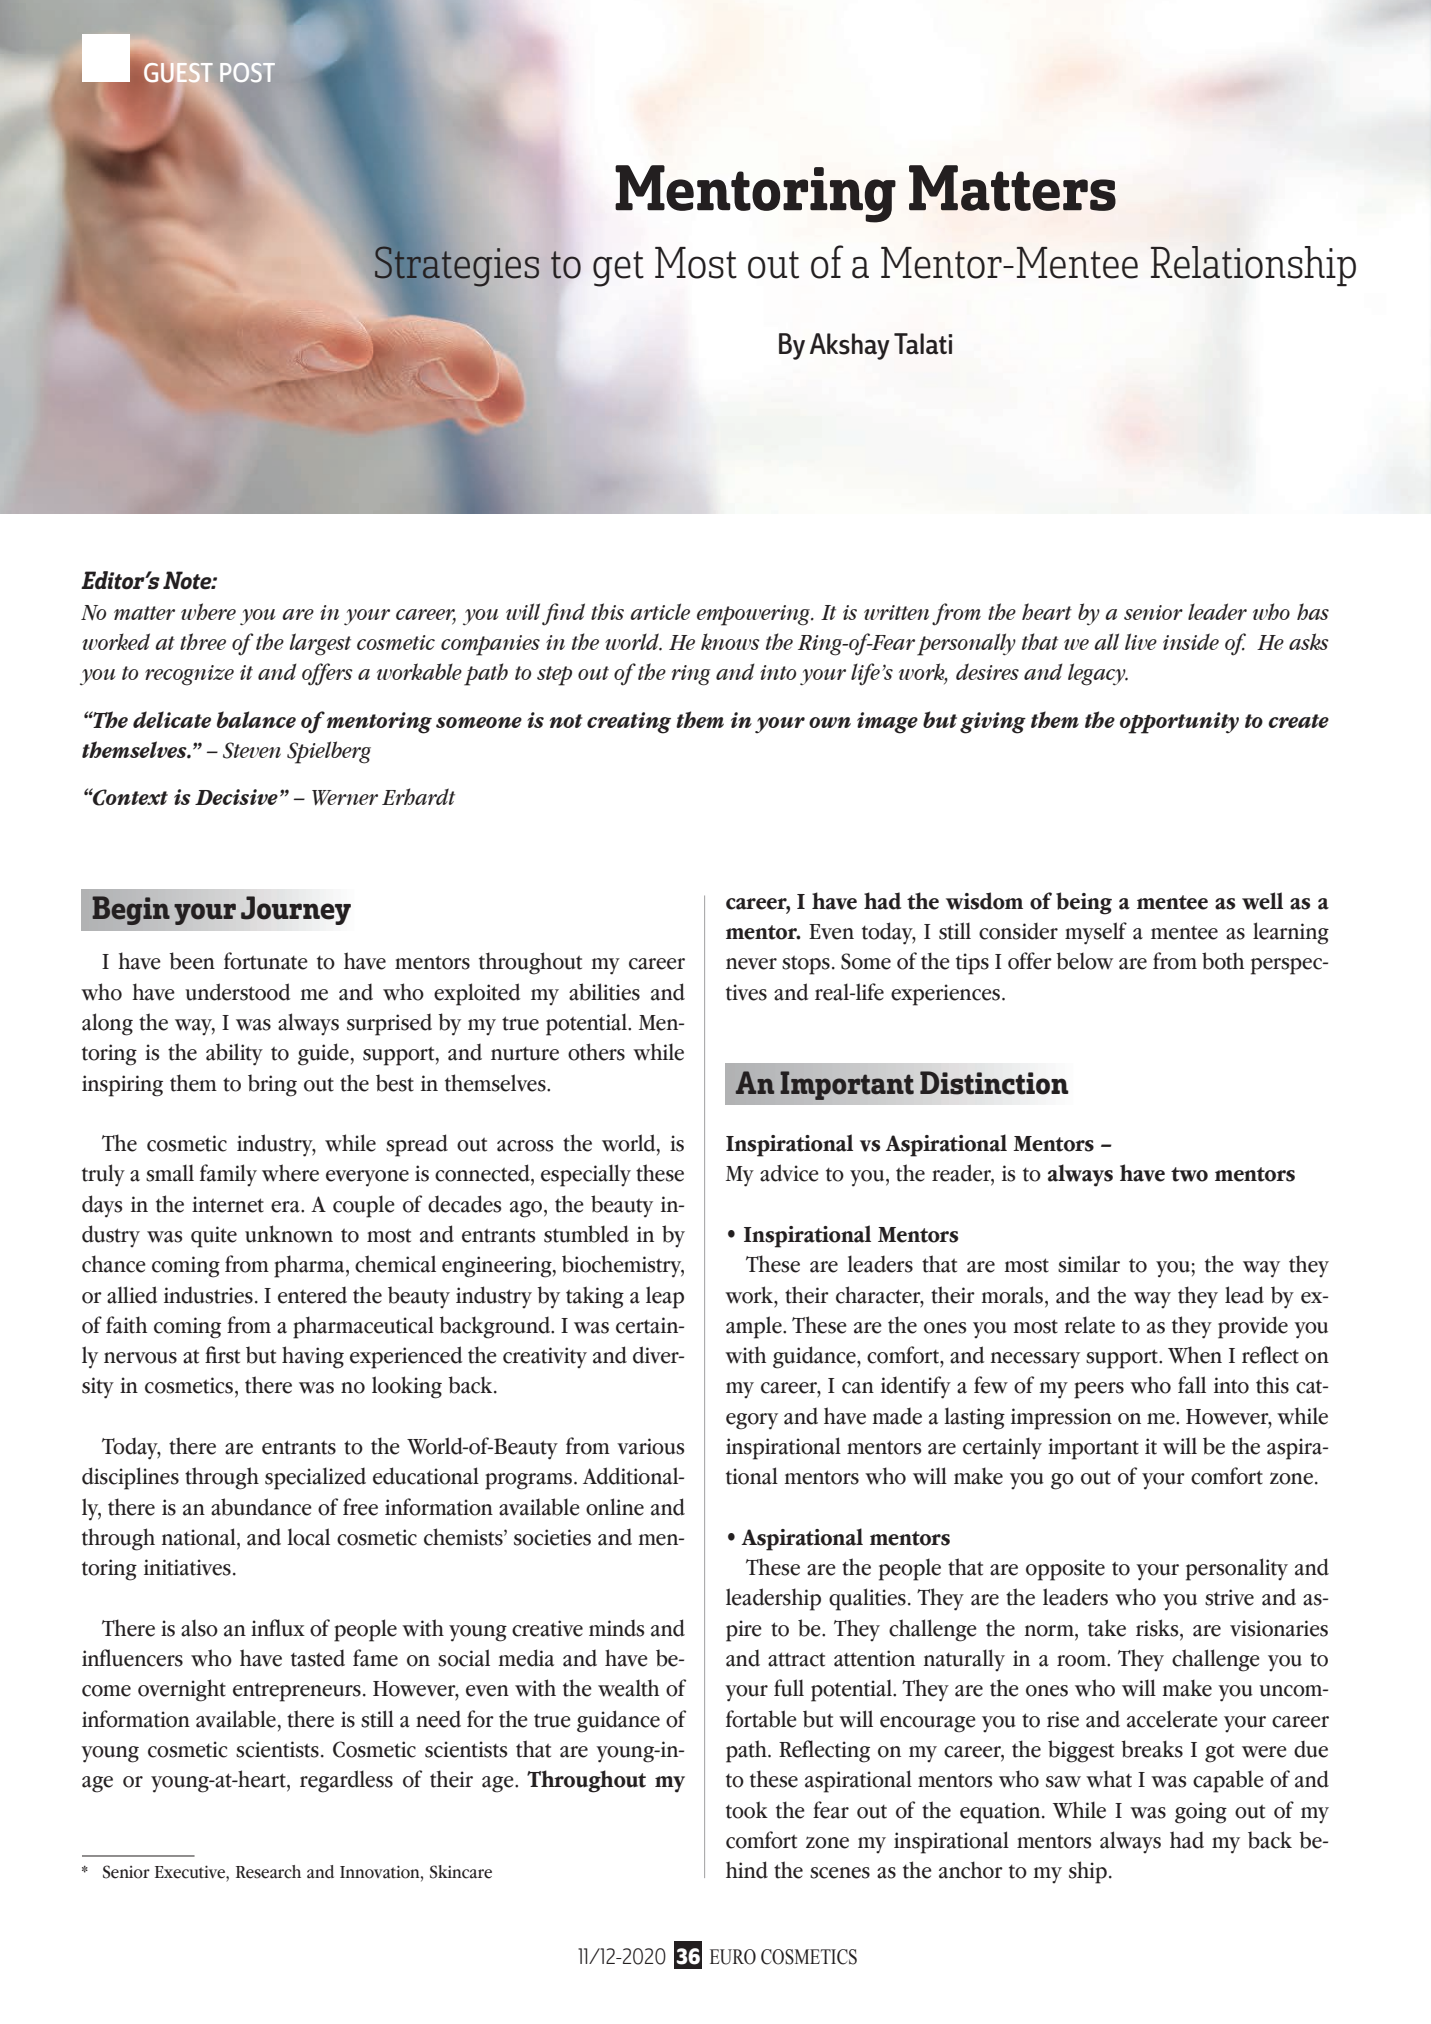  Describe the element at coordinates (247, 72) in the screenshot. I see `POST` at that location.
